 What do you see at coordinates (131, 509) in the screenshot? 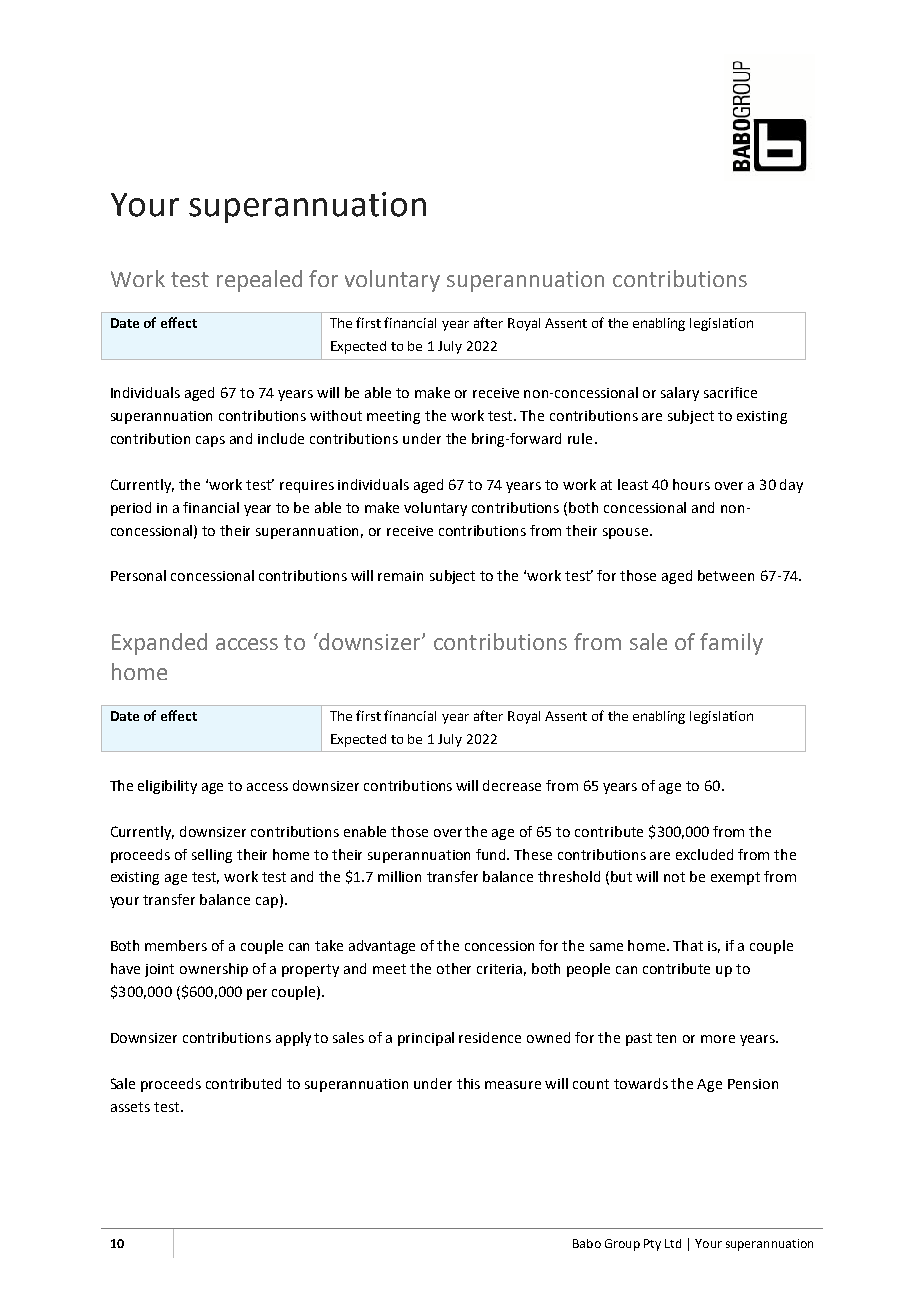
I see `period` at bounding box center [131, 509].
